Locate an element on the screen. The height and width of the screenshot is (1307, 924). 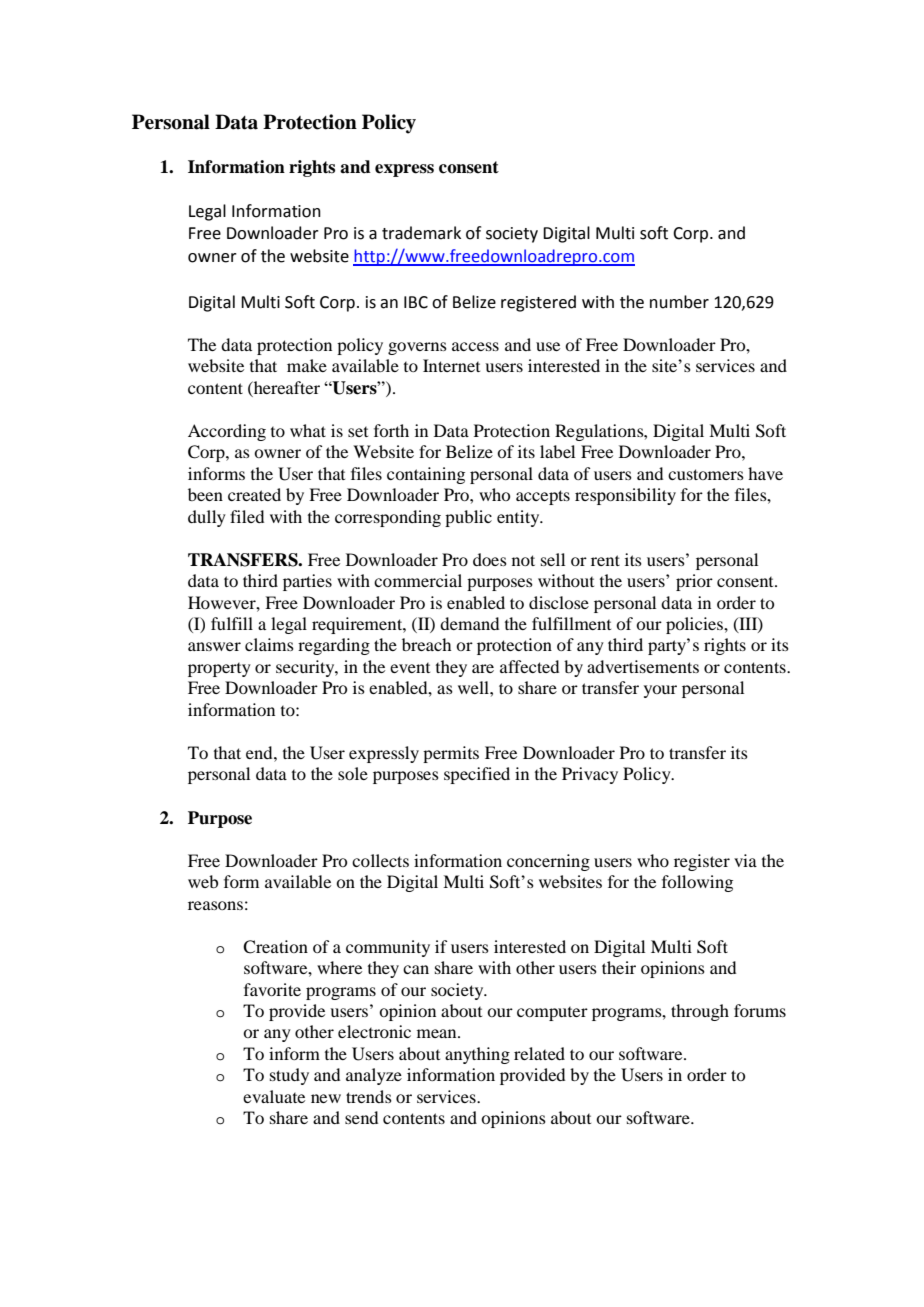
trademark is located at coordinates (421, 233).
